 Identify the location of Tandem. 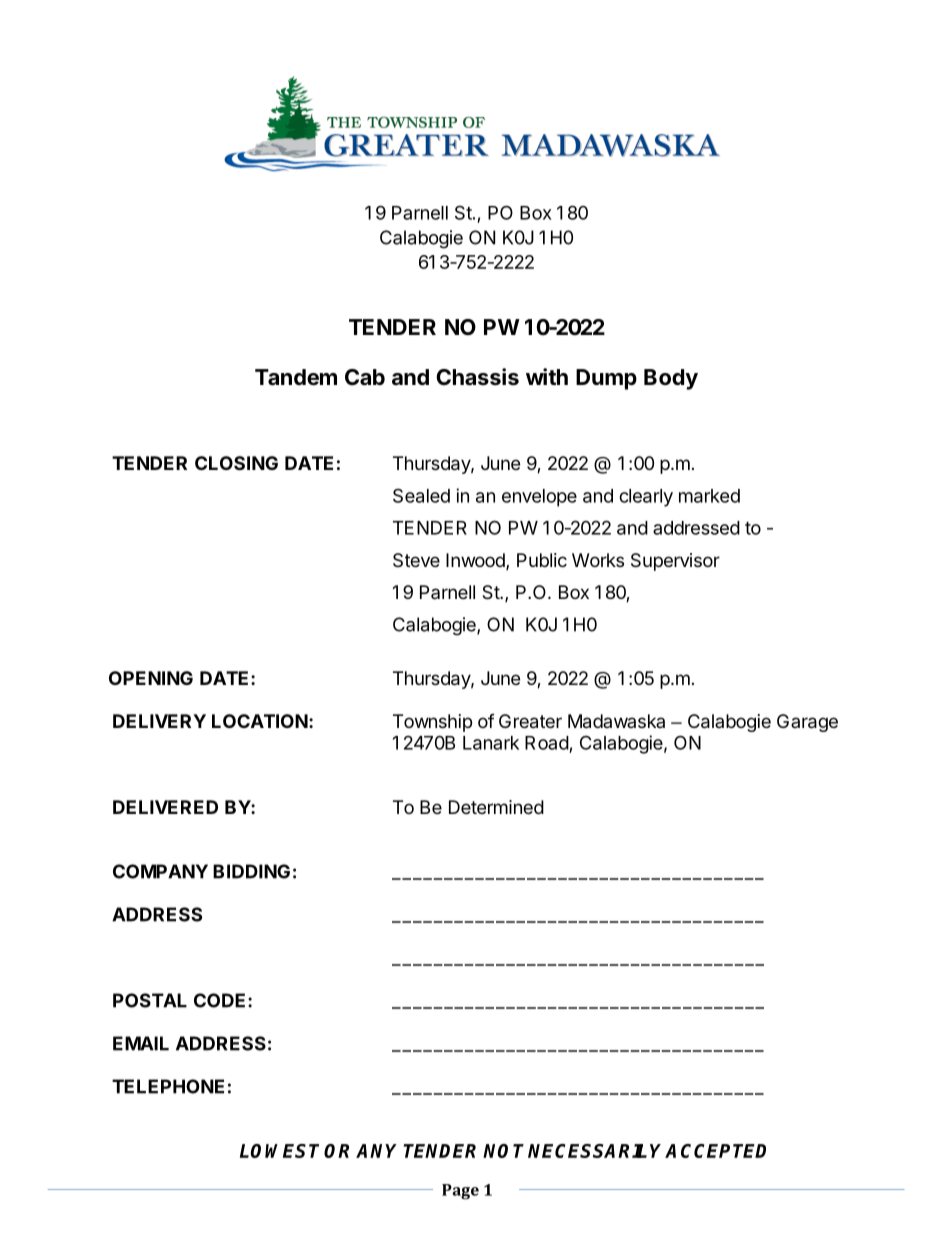
(296, 377).
